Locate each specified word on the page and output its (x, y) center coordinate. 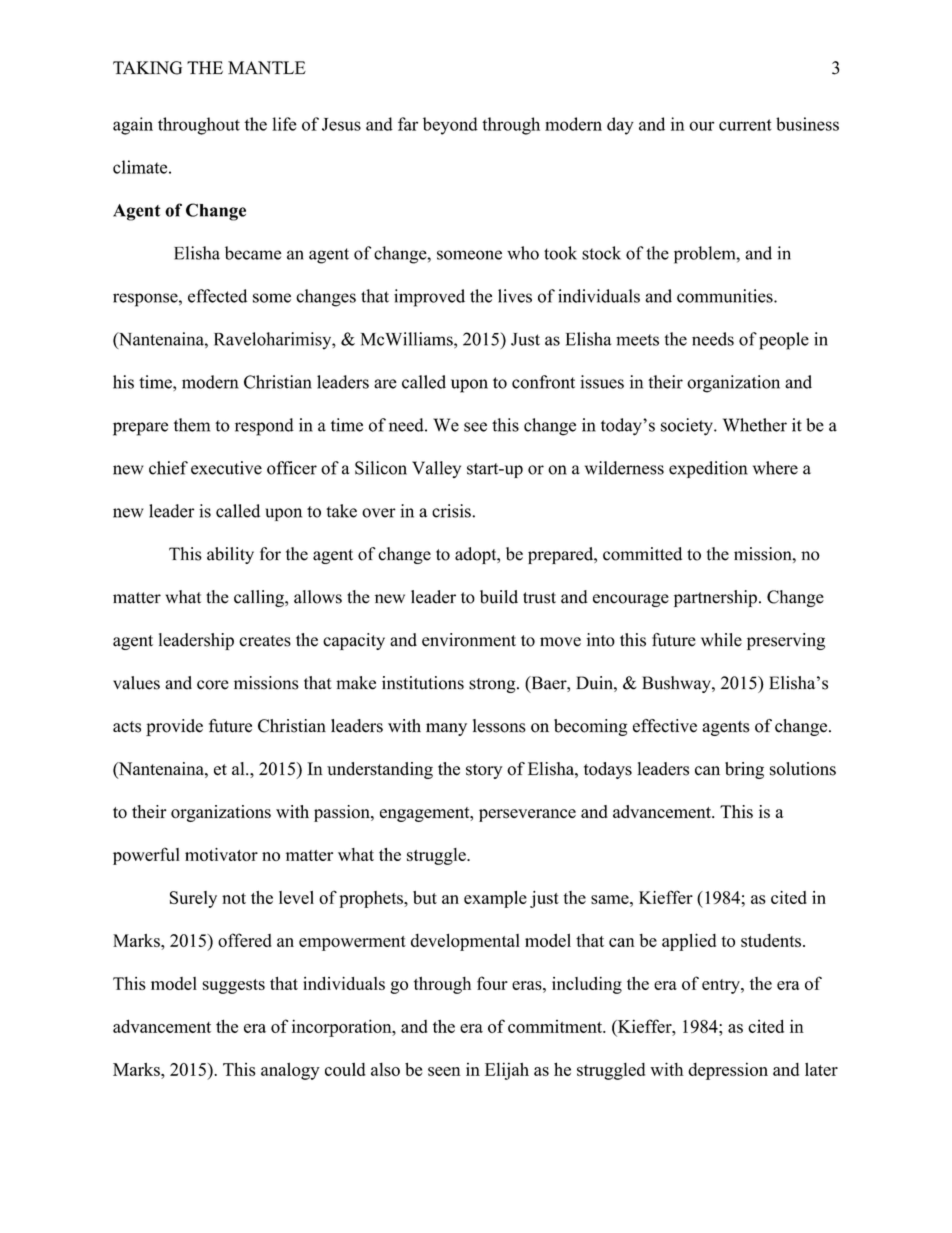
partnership (715, 598)
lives (515, 296)
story (484, 771)
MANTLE (267, 67)
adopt (477, 555)
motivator (221, 854)
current (745, 125)
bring (744, 770)
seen (444, 1071)
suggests (233, 986)
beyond (450, 126)
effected (217, 296)
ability (230, 555)
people (784, 341)
